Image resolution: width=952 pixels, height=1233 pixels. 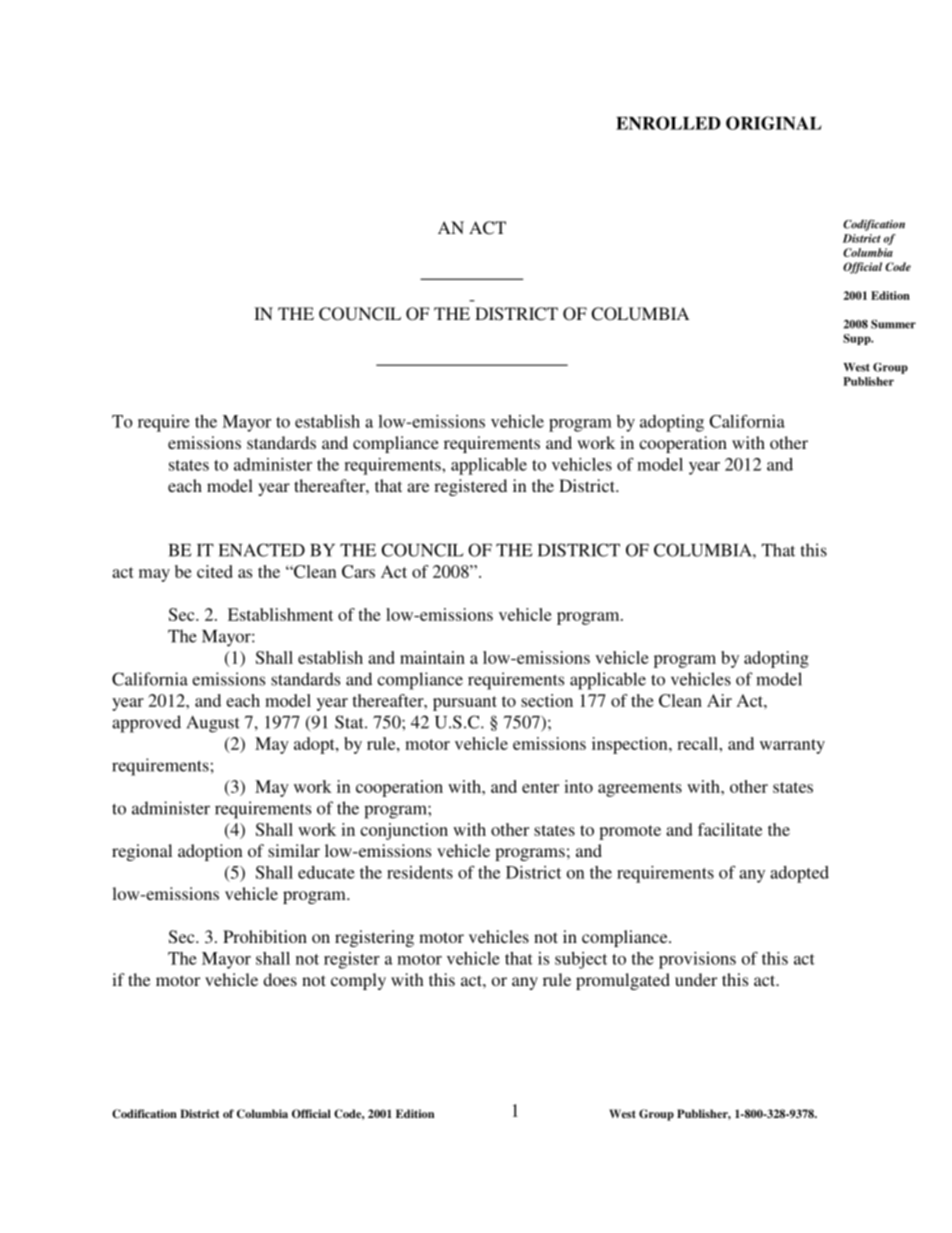 I want to click on Air, so click(x=719, y=700).
